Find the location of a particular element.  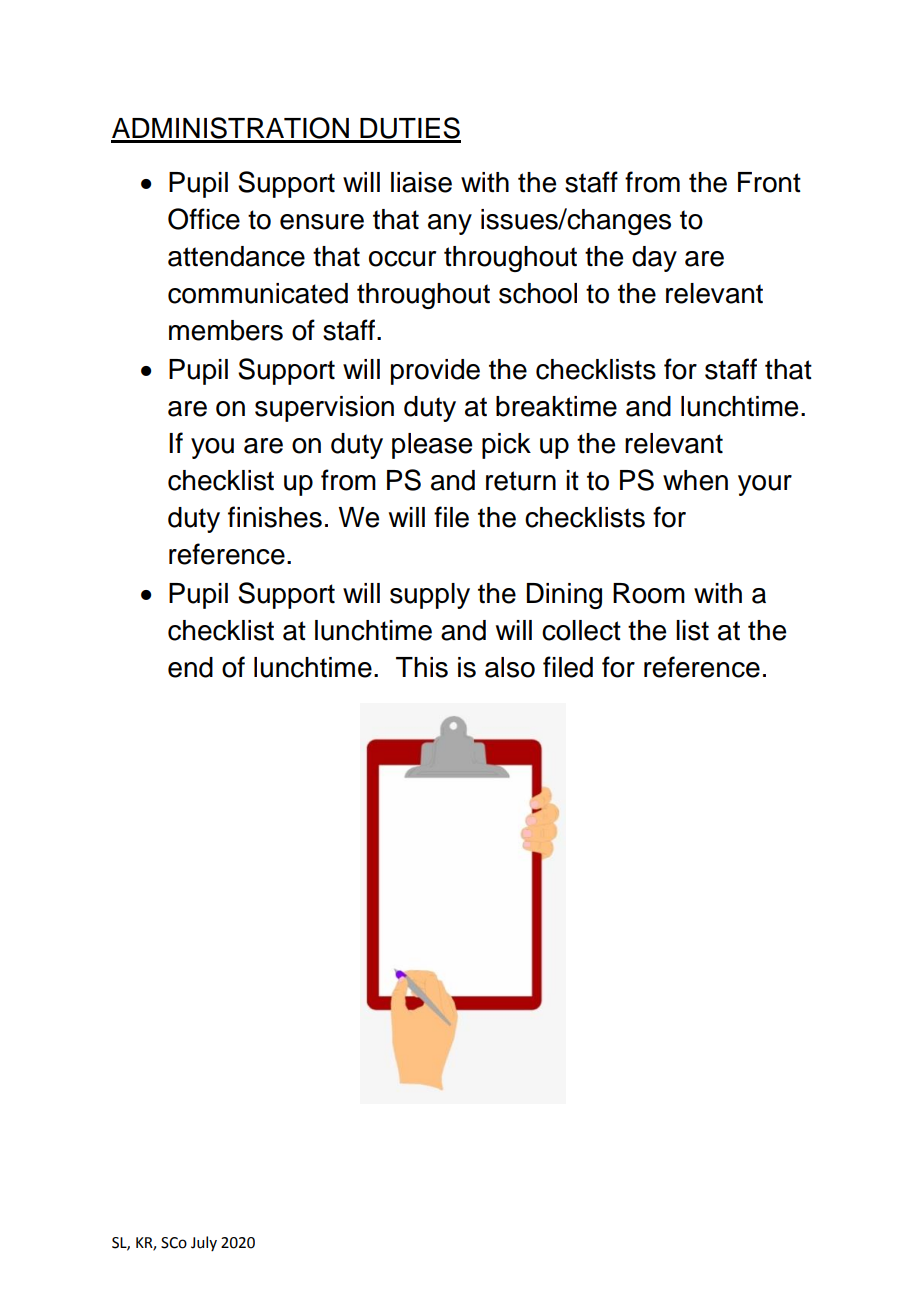

day is located at coordinates (654, 259).
